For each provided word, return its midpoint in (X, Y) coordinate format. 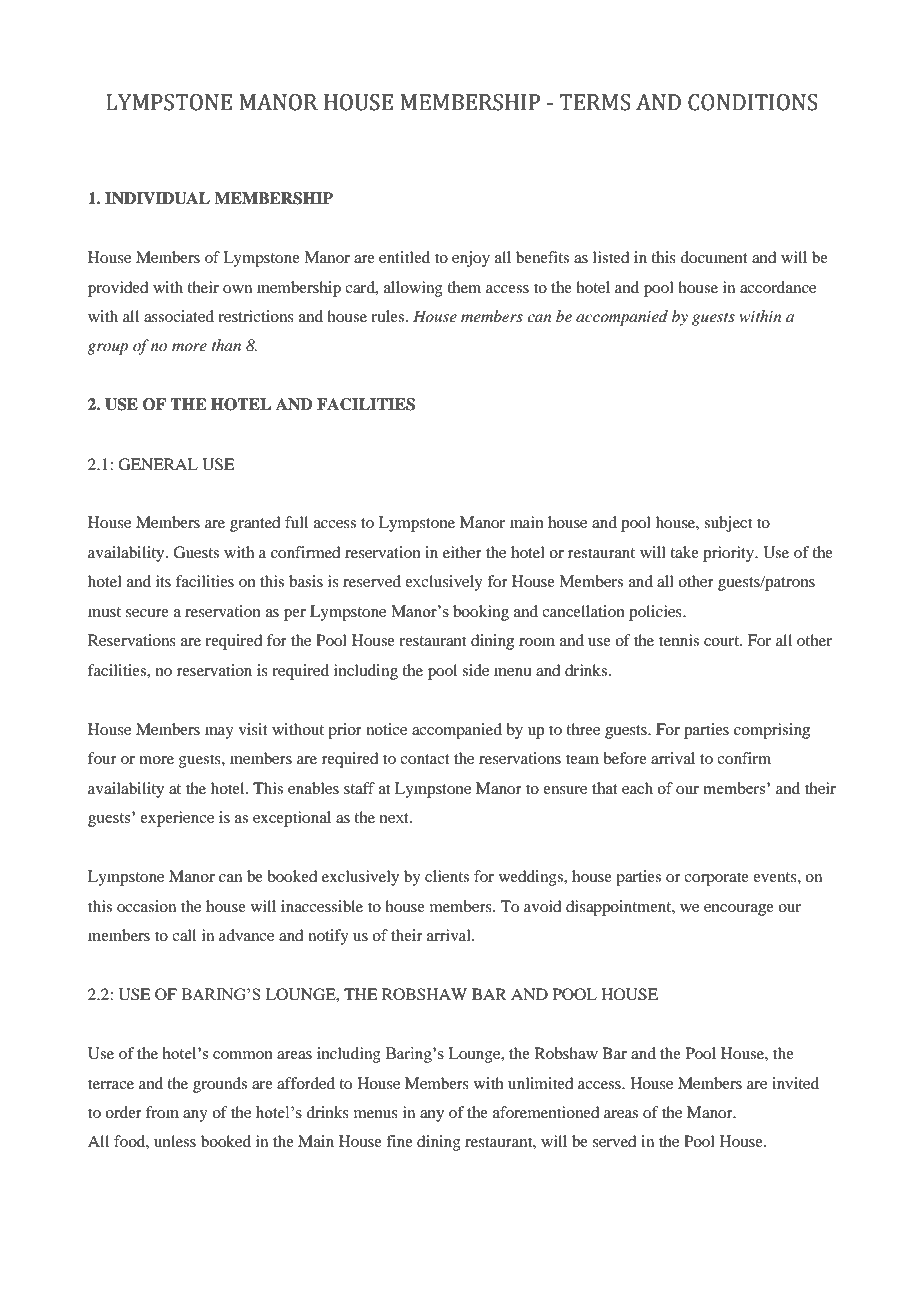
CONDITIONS (752, 102)
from (162, 1112)
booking (481, 613)
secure (147, 613)
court (723, 641)
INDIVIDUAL (157, 198)
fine (399, 1141)
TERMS (594, 102)
